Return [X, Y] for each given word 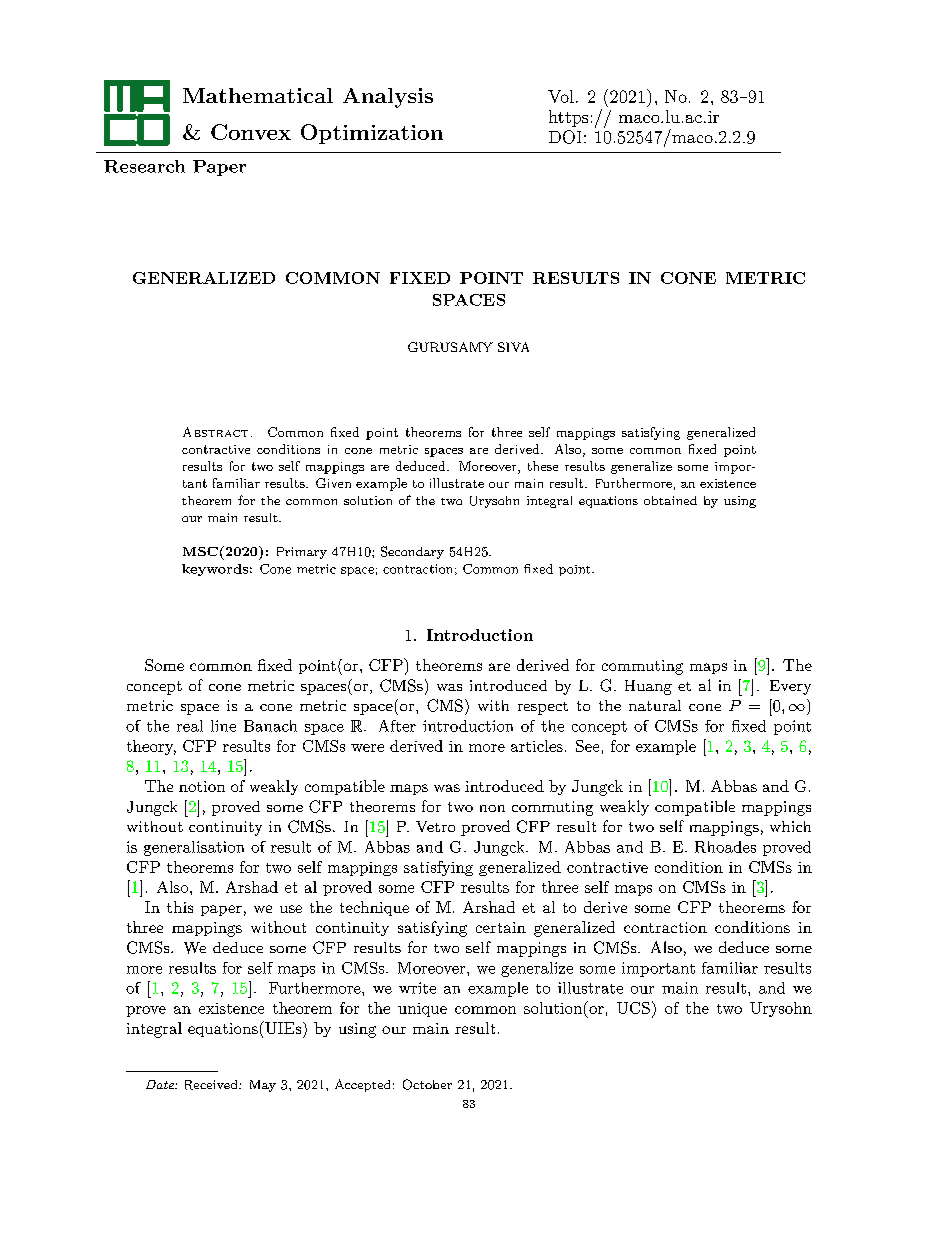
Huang [648, 687]
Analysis [388, 98]
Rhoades [725, 847]
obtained [670, 500]
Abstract [215, 432]
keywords [215, 570]
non [492, 808]
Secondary [412, 552]
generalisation [194, 848]
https [568, 118]
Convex [251, 132]
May [263, 1086]
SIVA [513, 347]
